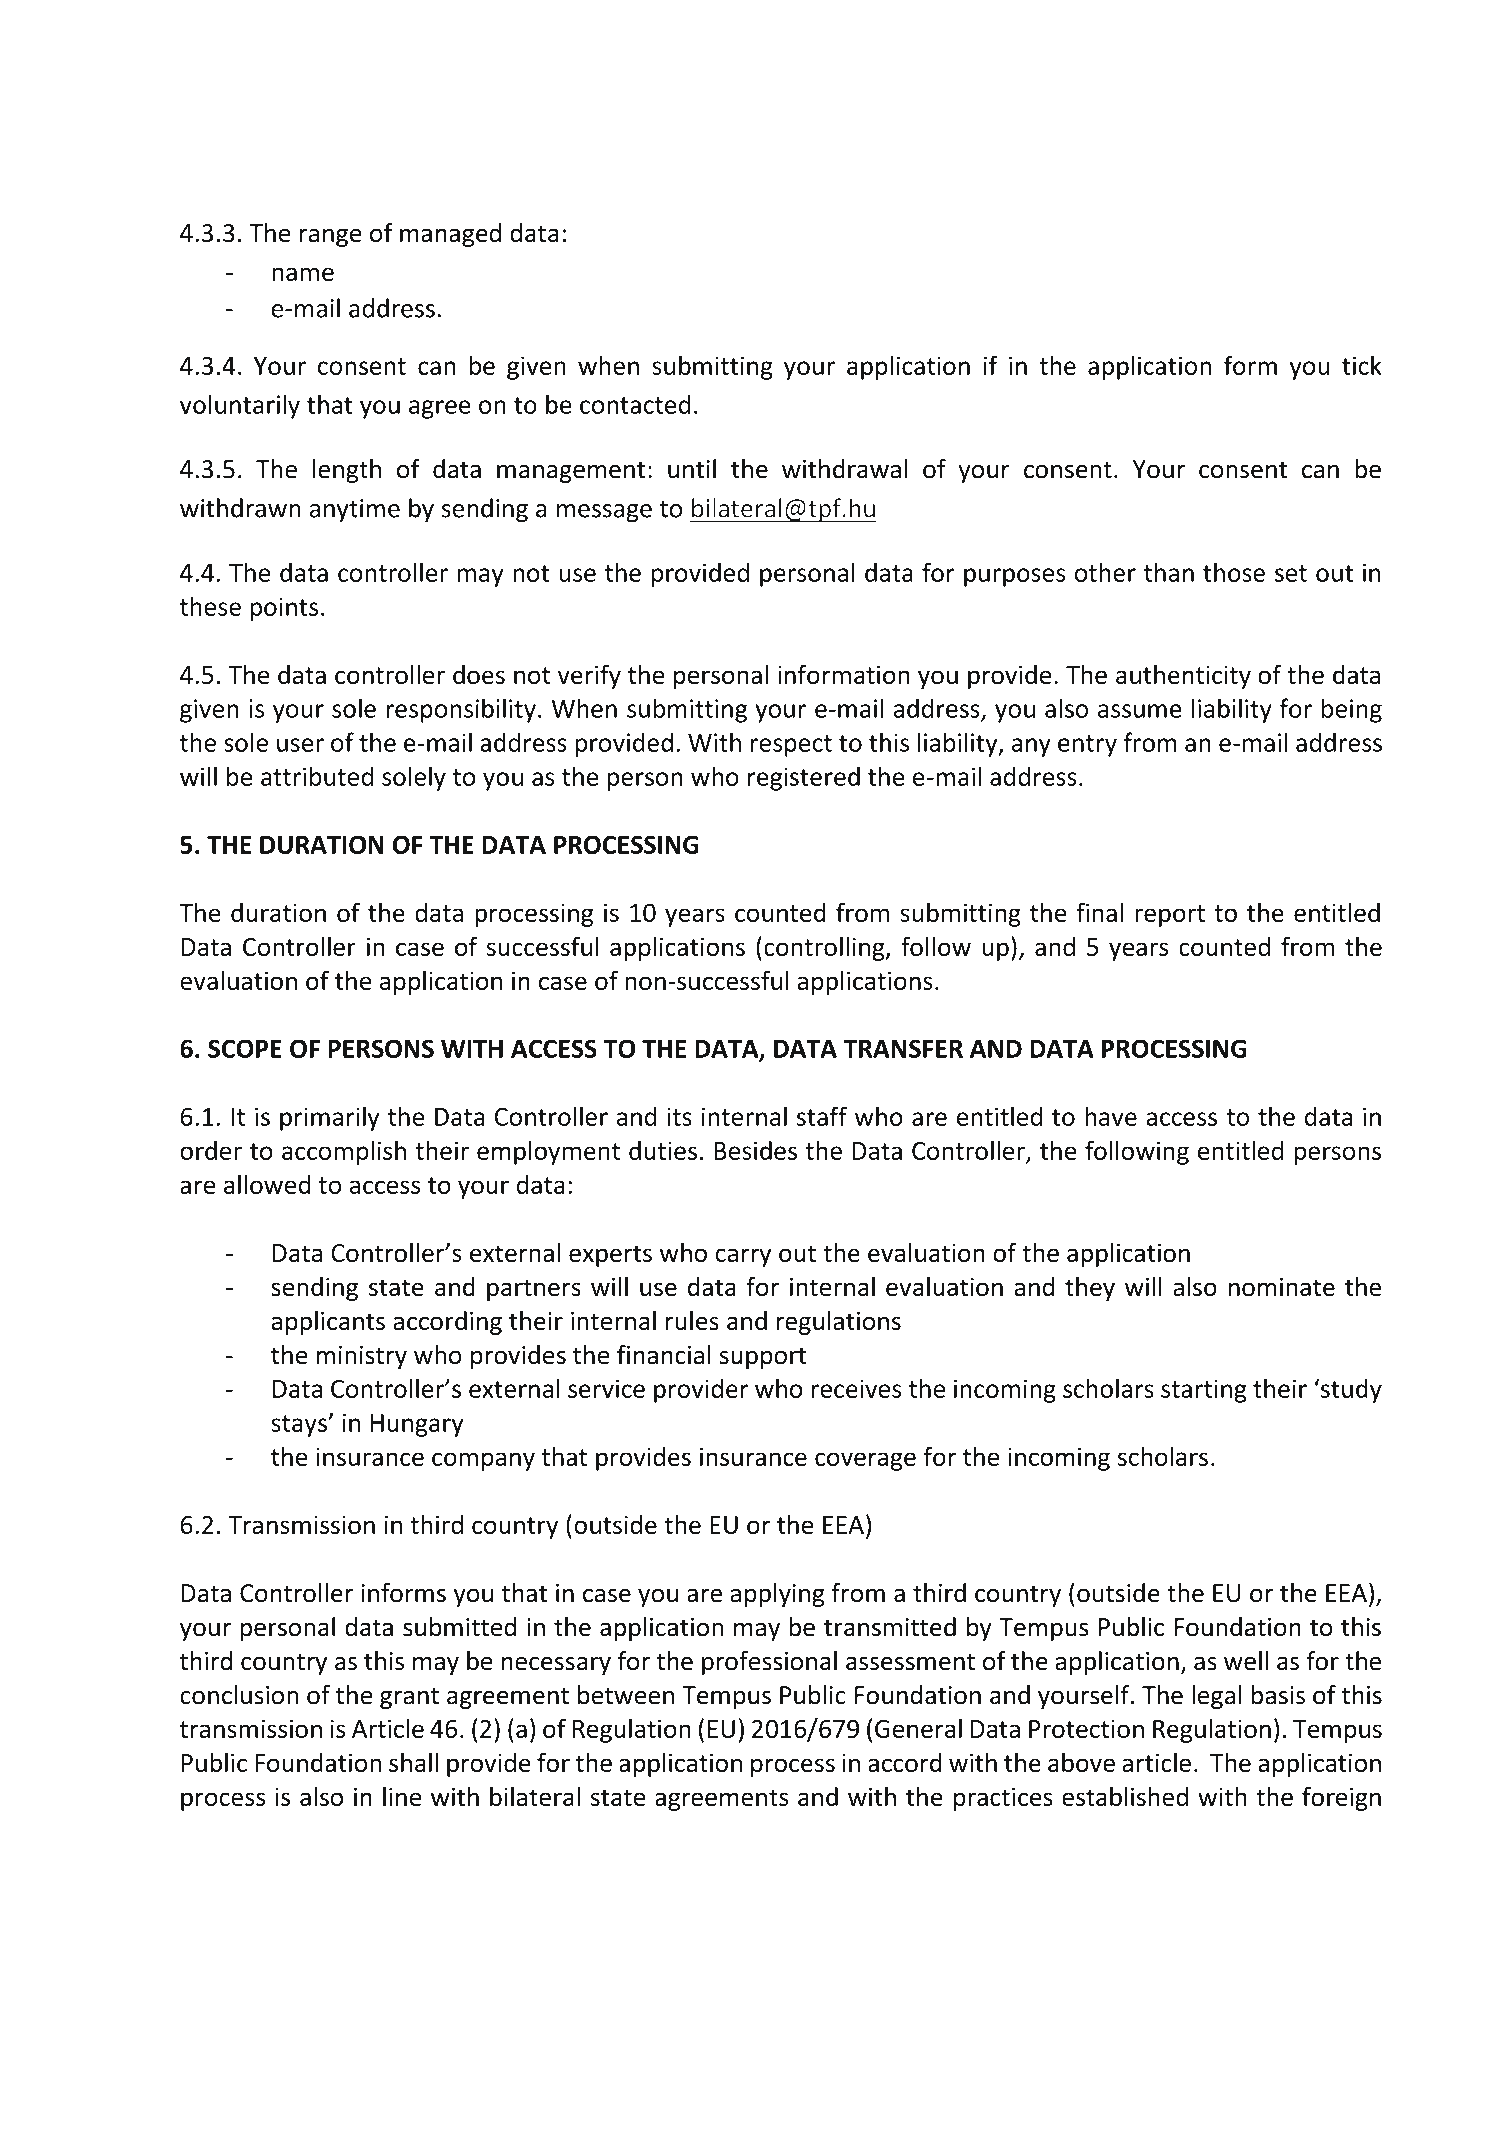  Describe the element at coordinates (413, 1762) in the screenshot. I see `shall` at that location.
